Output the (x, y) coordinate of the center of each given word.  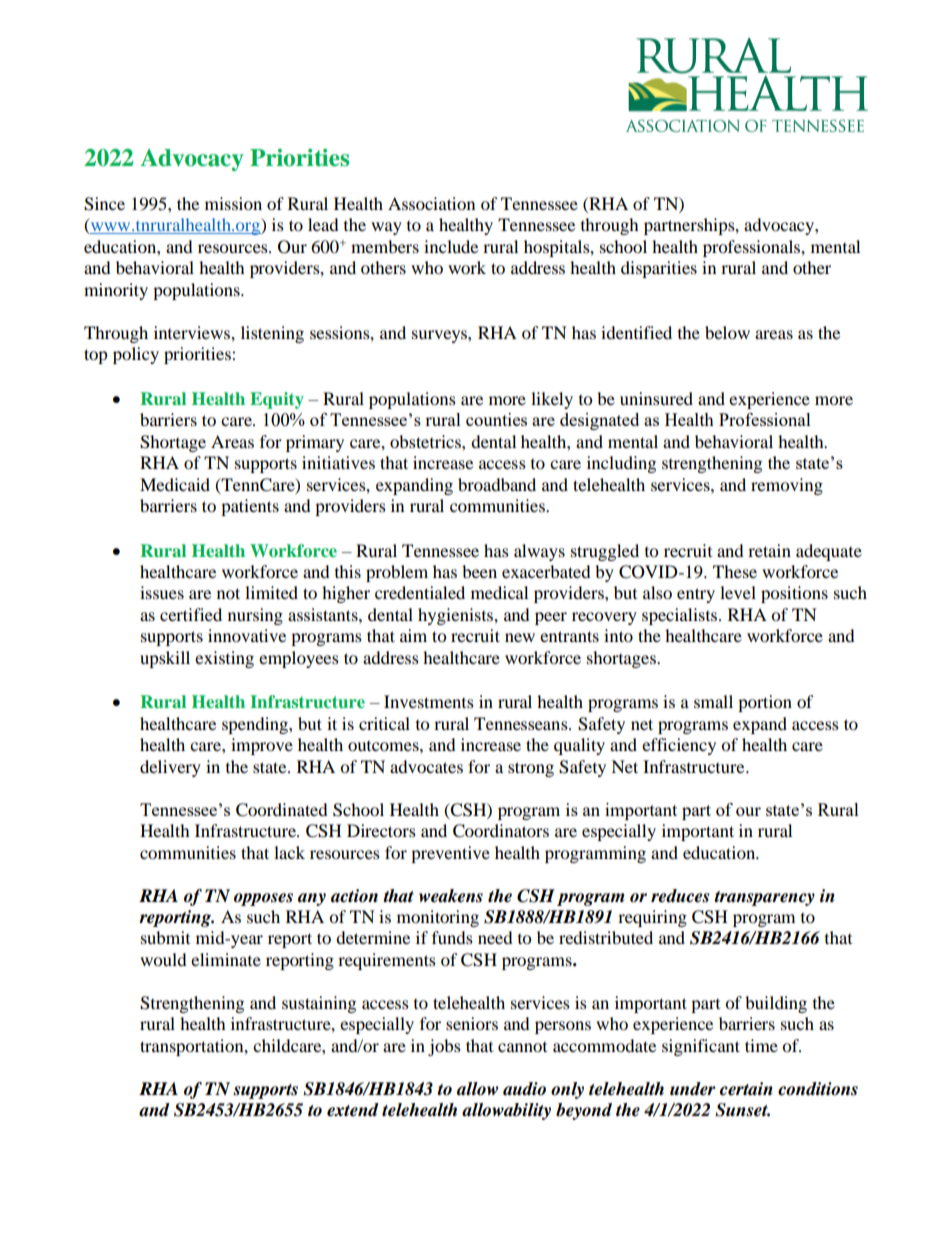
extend (353, 1110)
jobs (444, 1047)
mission (233, 203)
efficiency (679, 746)
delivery (170, 768)
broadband (497, 484)
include (451, 246)
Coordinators (501, 831)
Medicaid (175, 484)
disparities (659, 269)
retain (769, 550)
